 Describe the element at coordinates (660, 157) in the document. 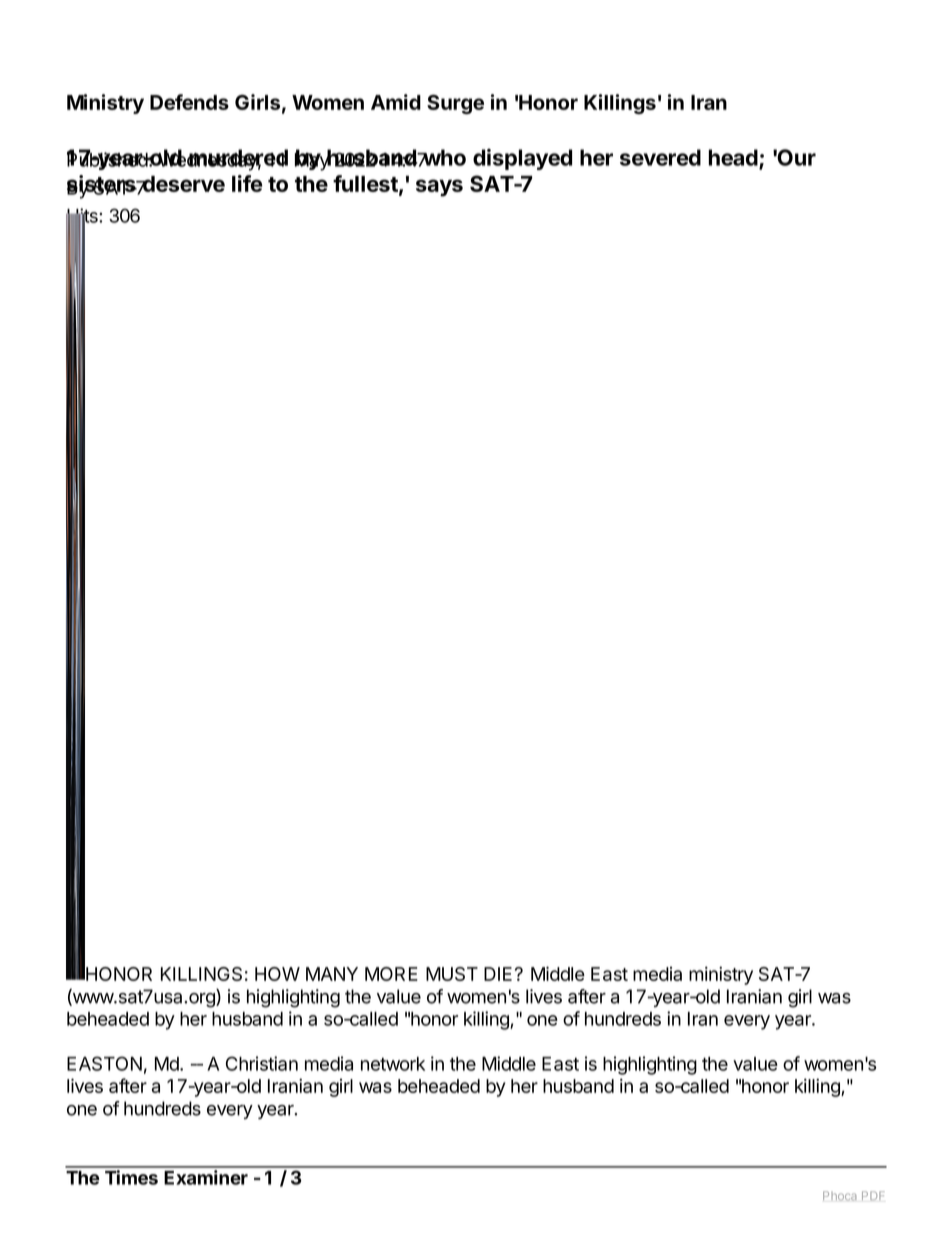

I see `severed` at that location.
